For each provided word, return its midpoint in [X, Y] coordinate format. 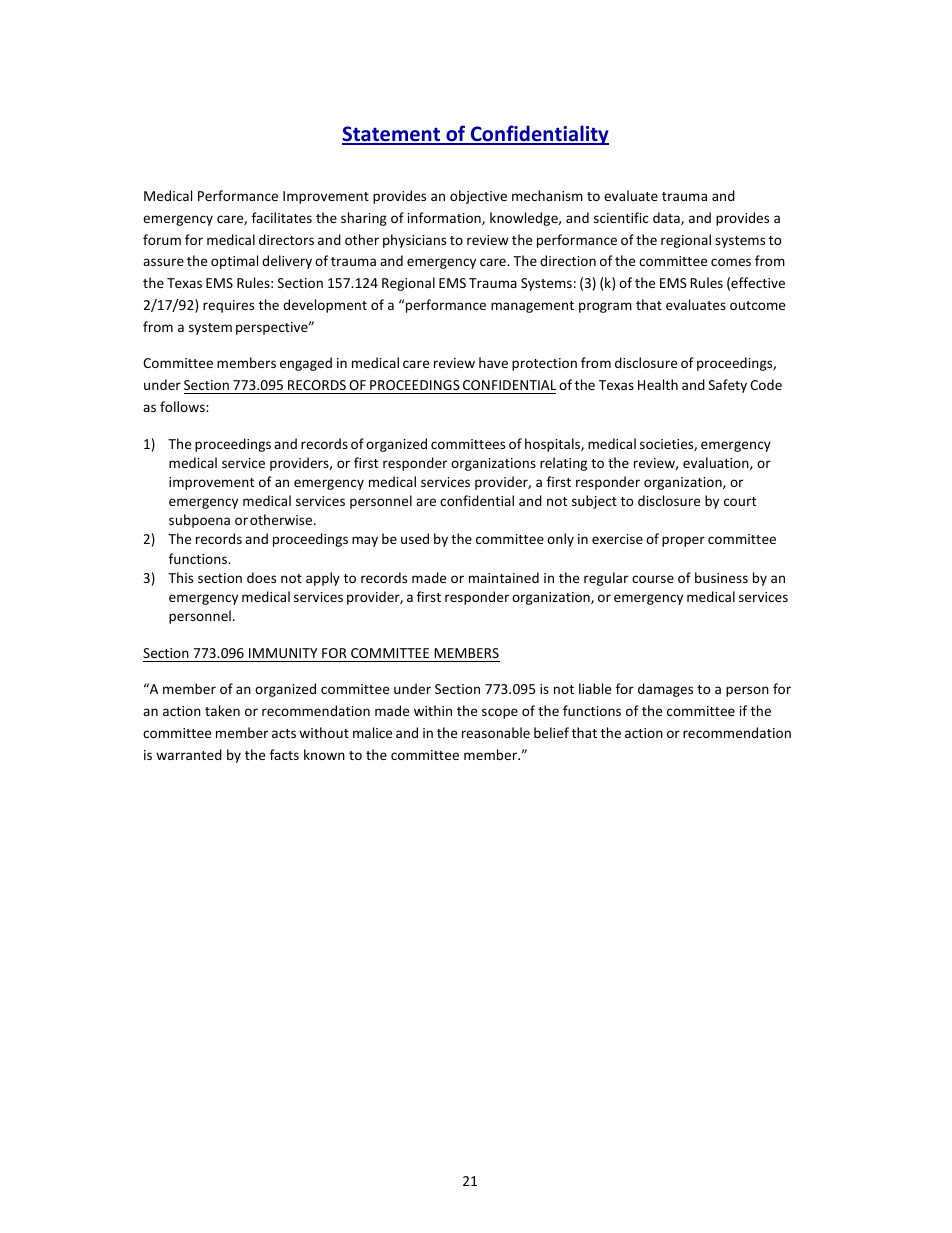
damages [665, 690]
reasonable [496, 732]
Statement [392, 135]
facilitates [282, 217]
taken [222, 710]
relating [563, 464]
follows [183, 406]
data [667, 218]
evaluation [717, 463]
